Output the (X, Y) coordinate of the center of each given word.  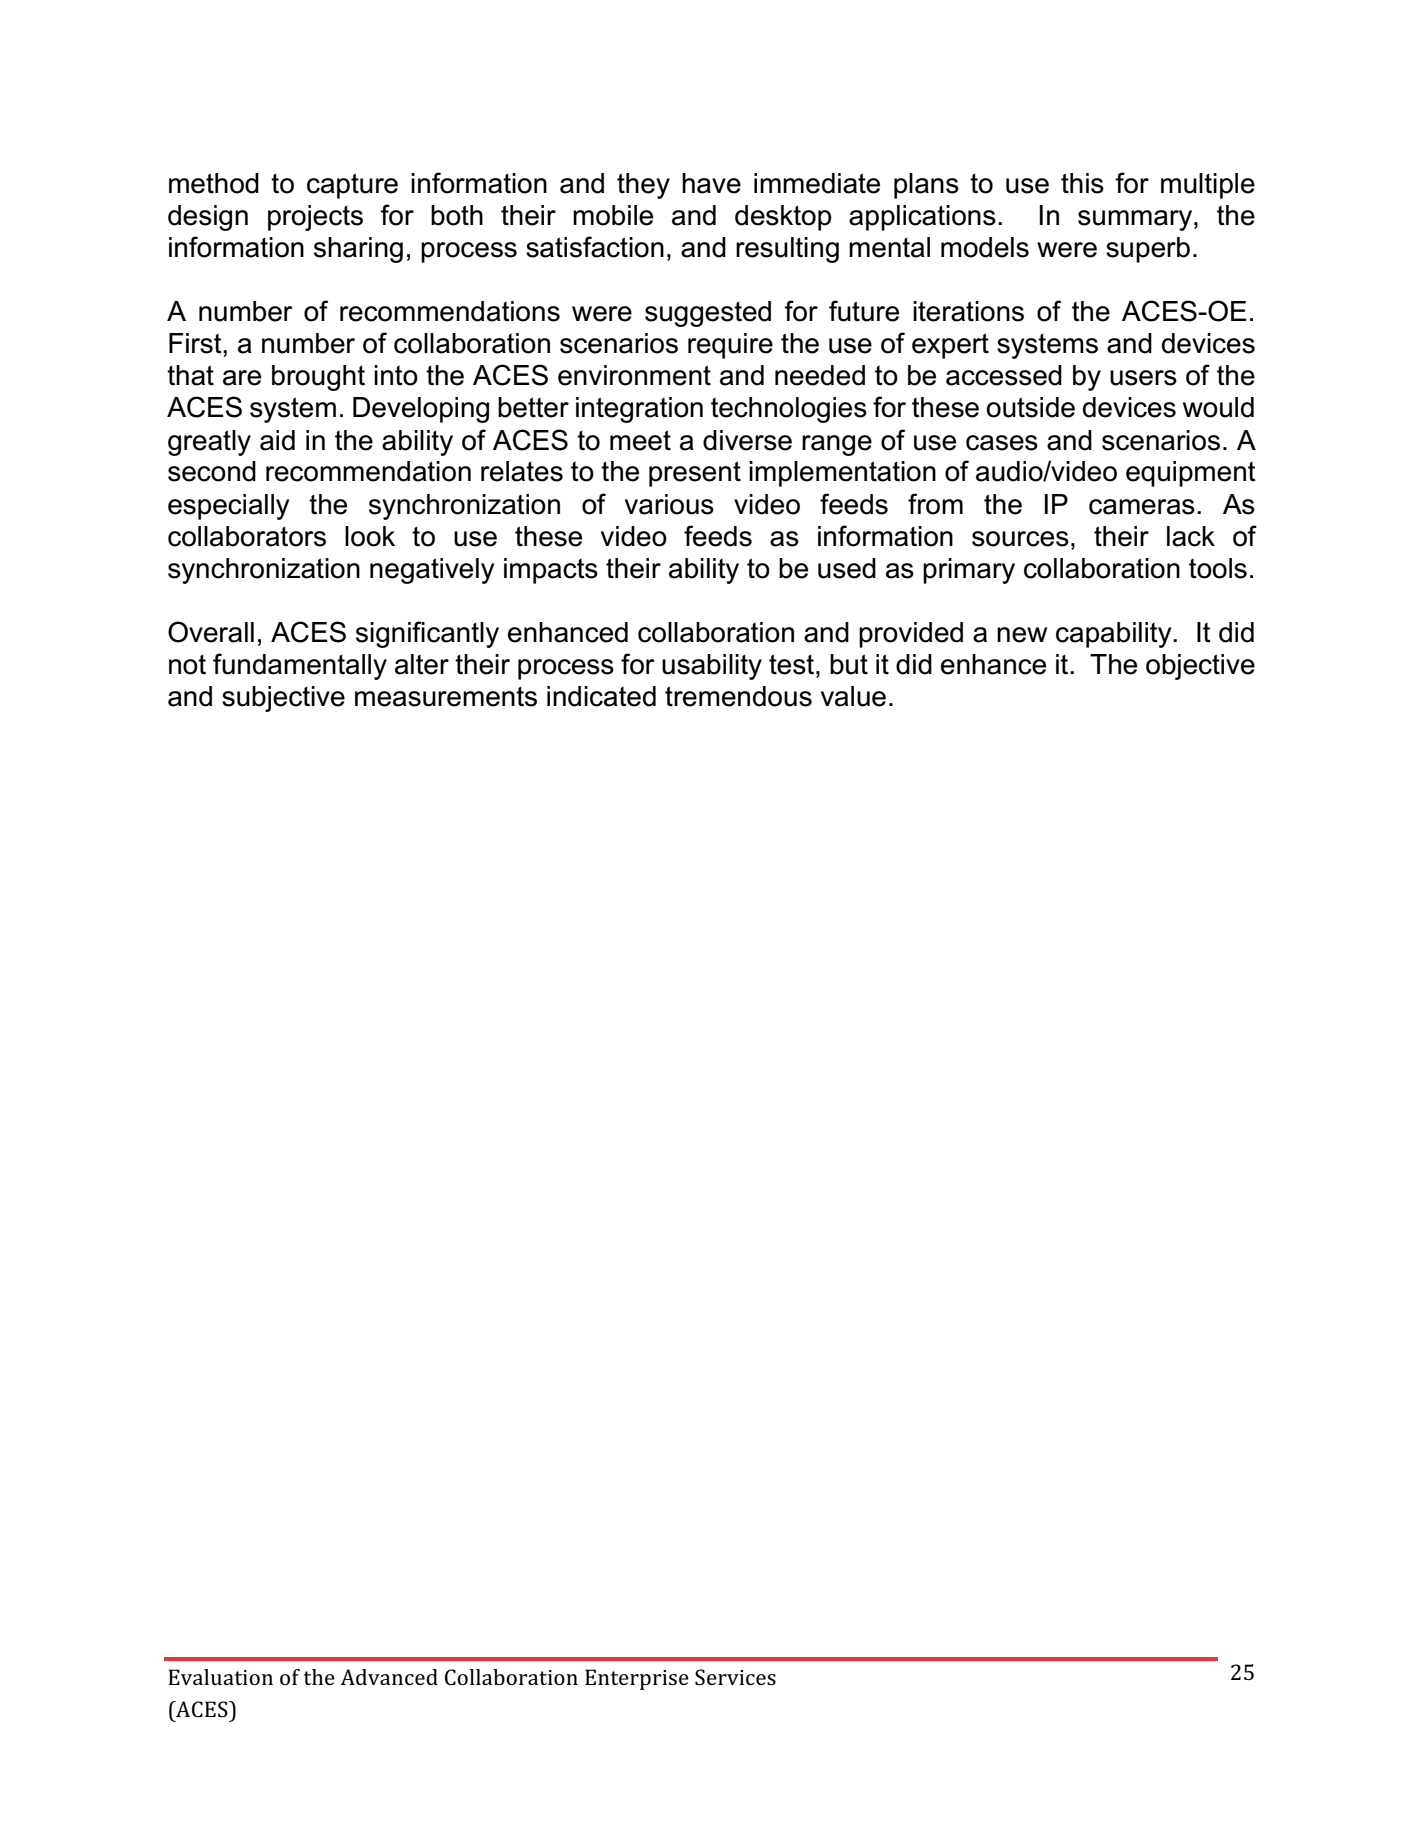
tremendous (738, 696)
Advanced (389, 1677)
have (711, 183)
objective (1200, 667)
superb (1148, 250)
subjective (283, 699)
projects (315, 218)
